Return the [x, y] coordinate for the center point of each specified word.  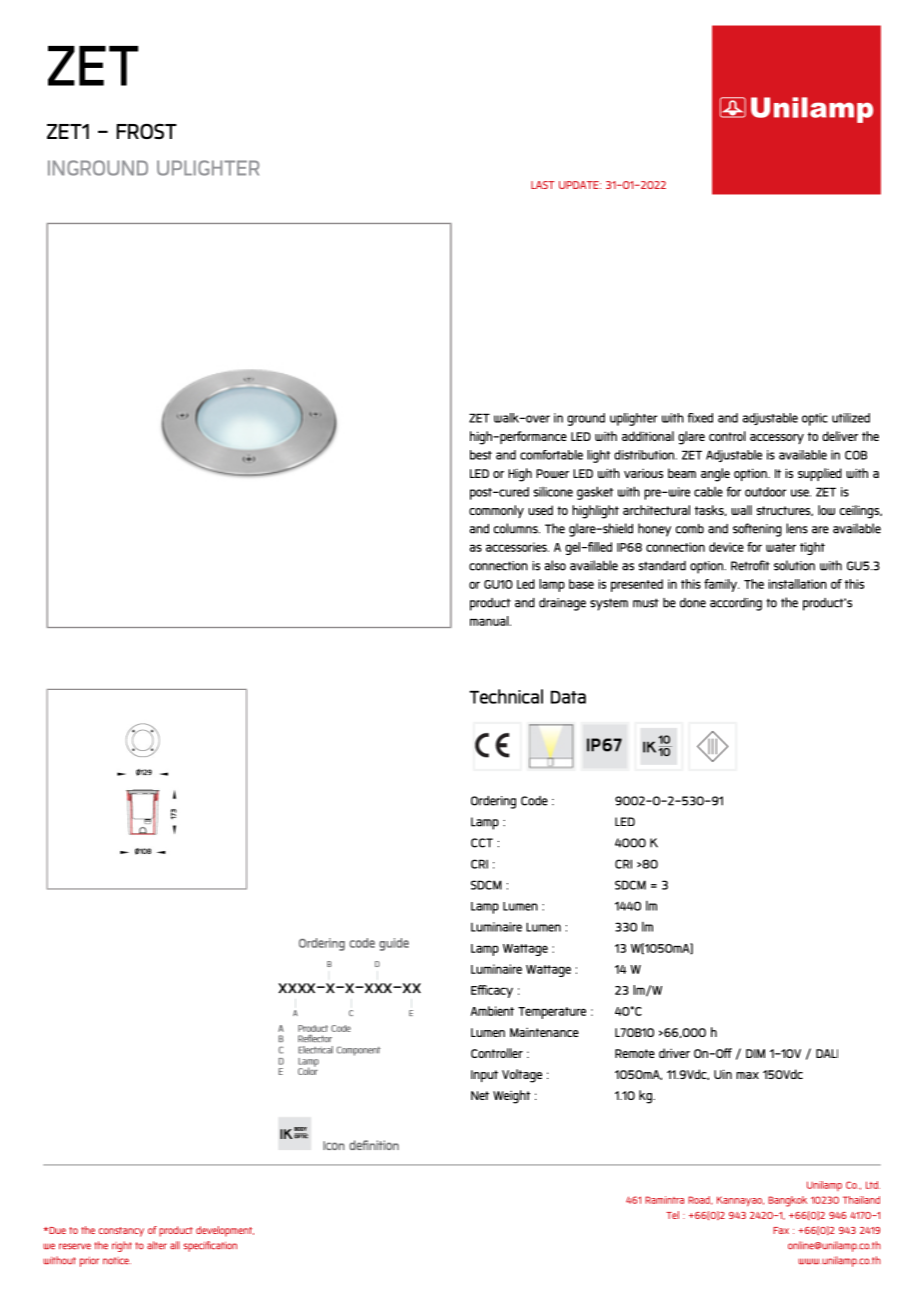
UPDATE [580, 185]
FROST [147, 131]
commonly [496, 511]
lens [797, 528]
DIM [755, 1053]
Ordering [493, 802]
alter [157, 1245]
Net [480, 1095]
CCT [482, 843]
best [481, 455]
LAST [543, 185]
